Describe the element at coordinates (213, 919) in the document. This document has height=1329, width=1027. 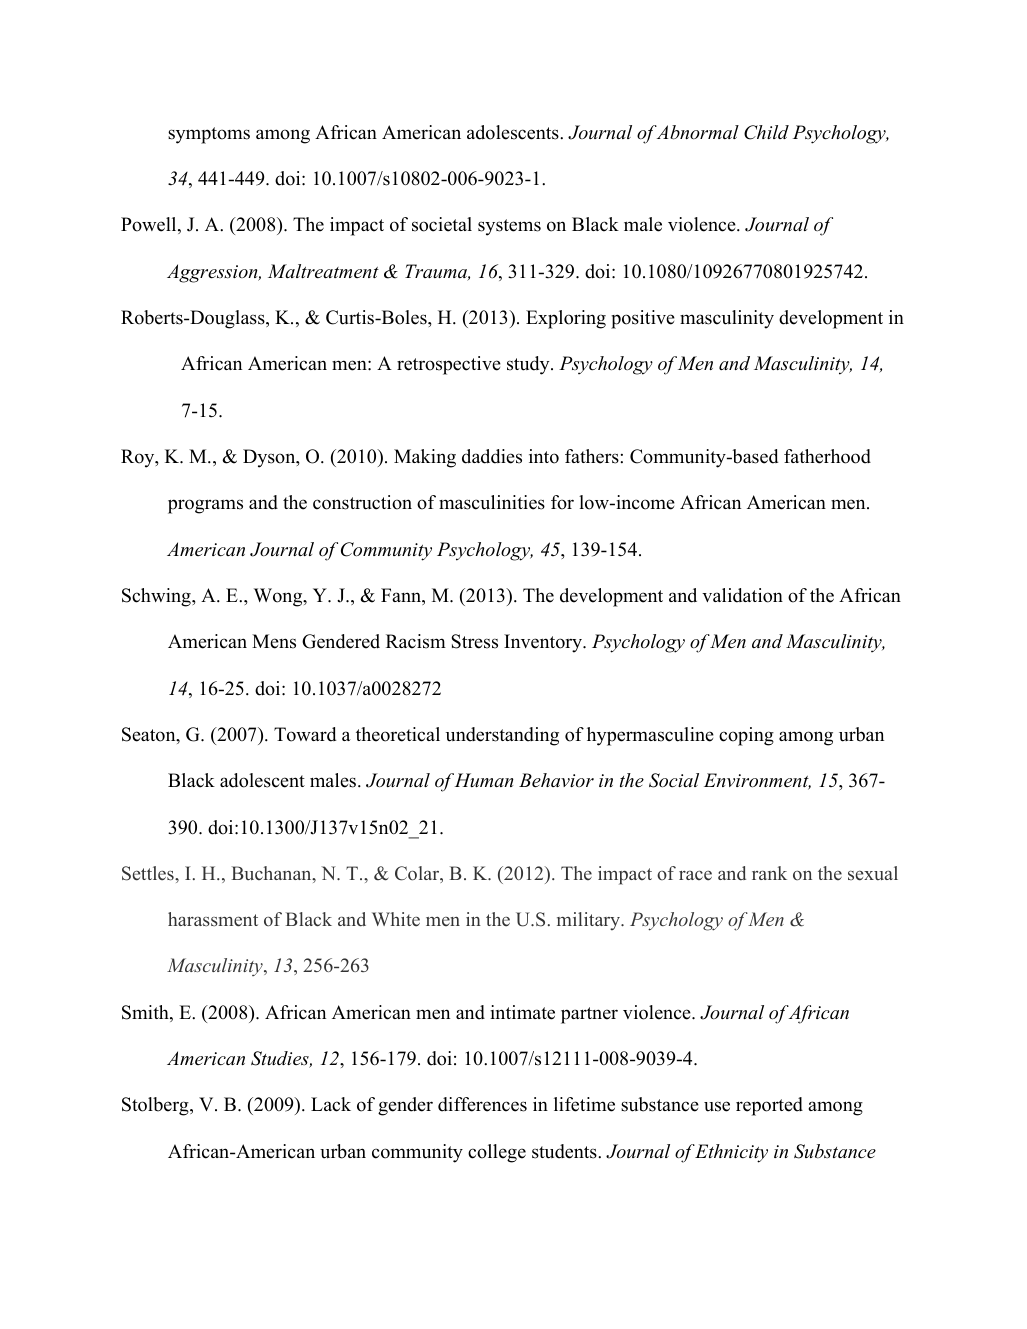
I see `harassment` at that location.
